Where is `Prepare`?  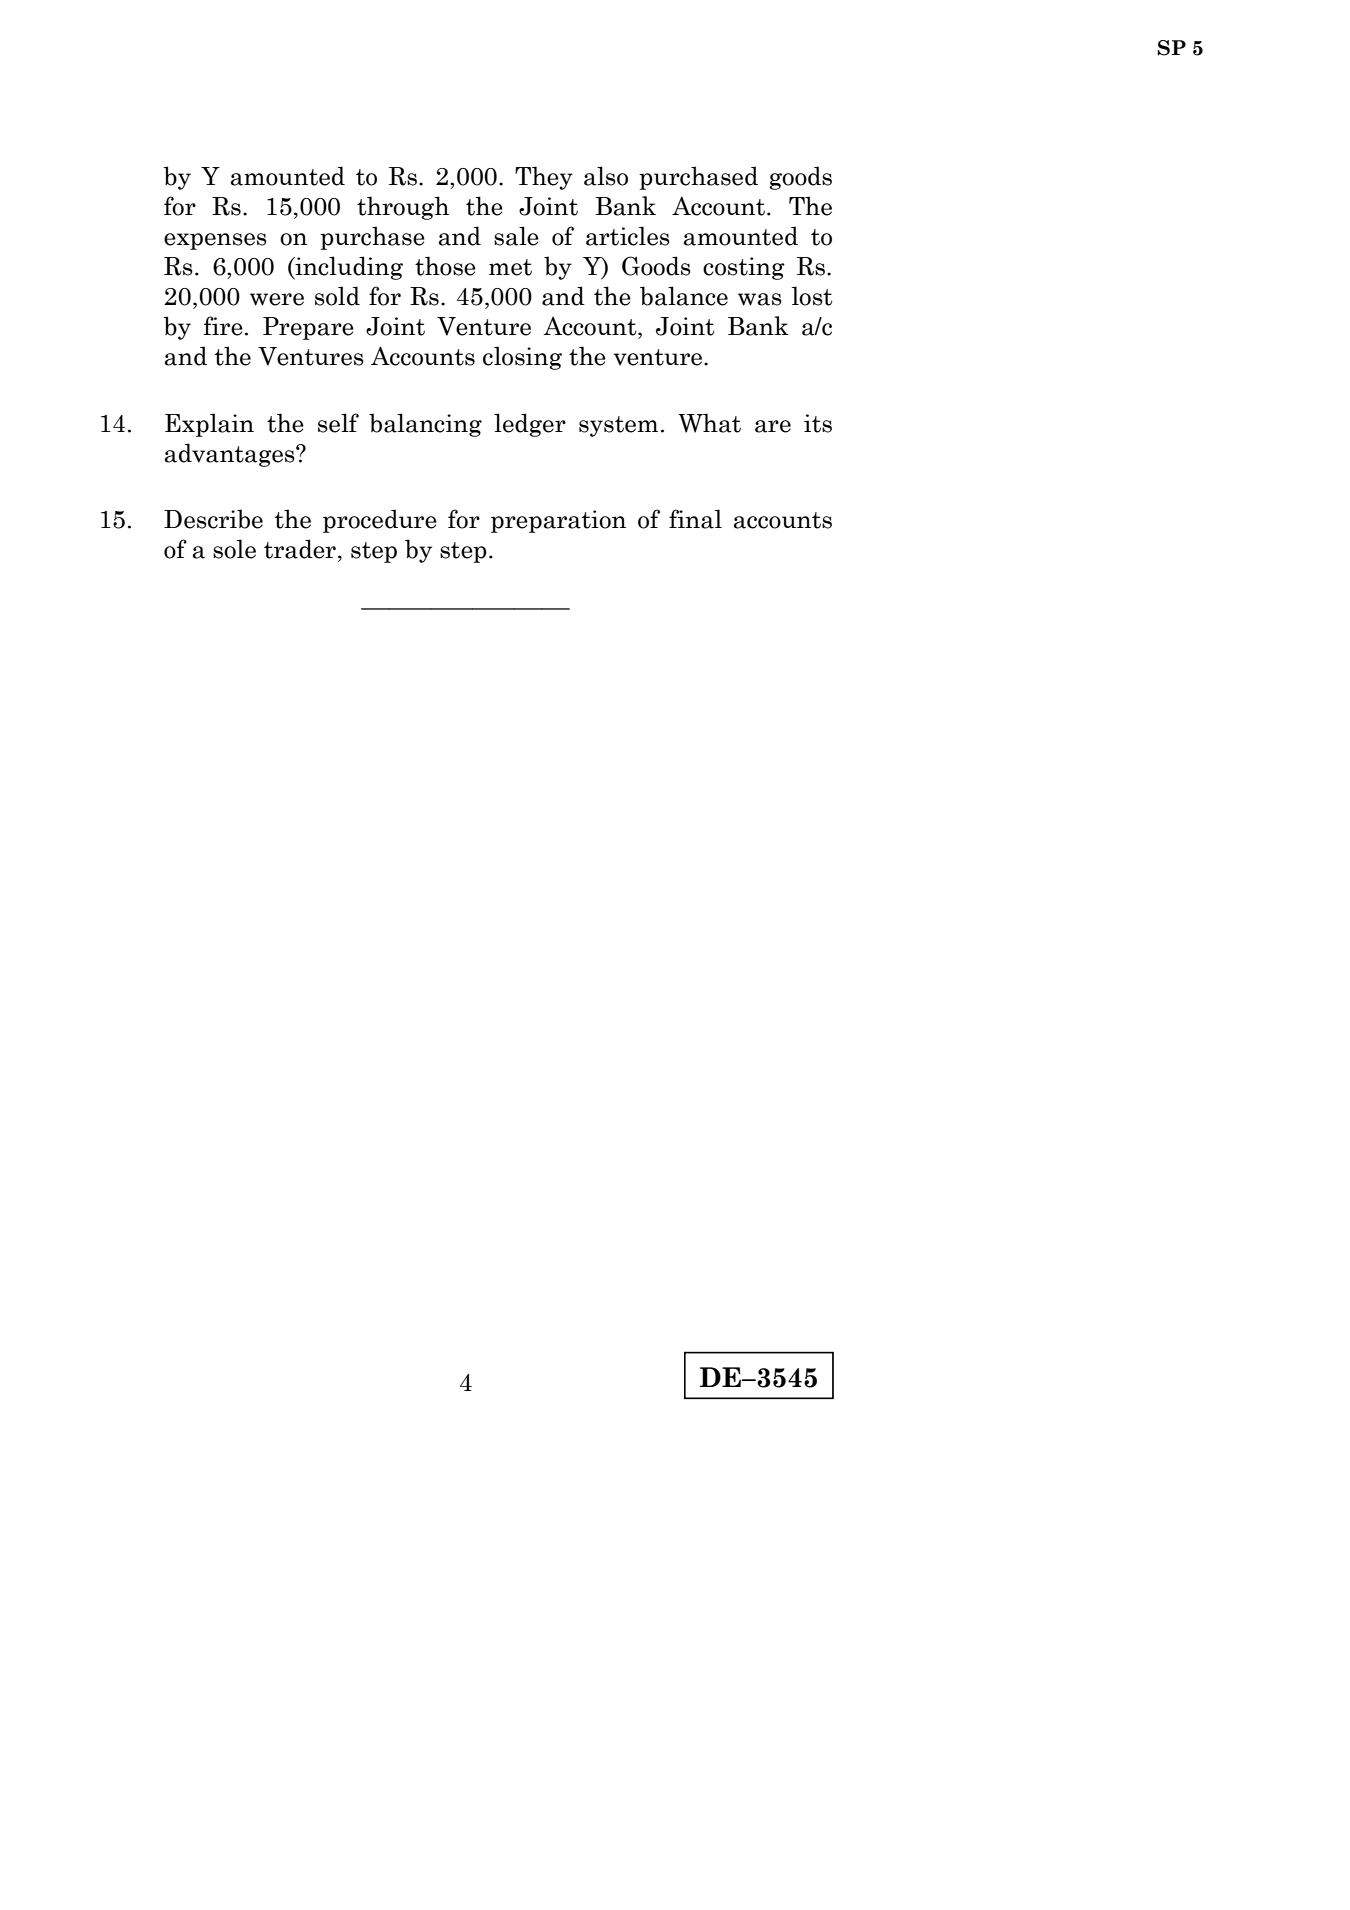
Prepare is located at coordinates (308, 328).
